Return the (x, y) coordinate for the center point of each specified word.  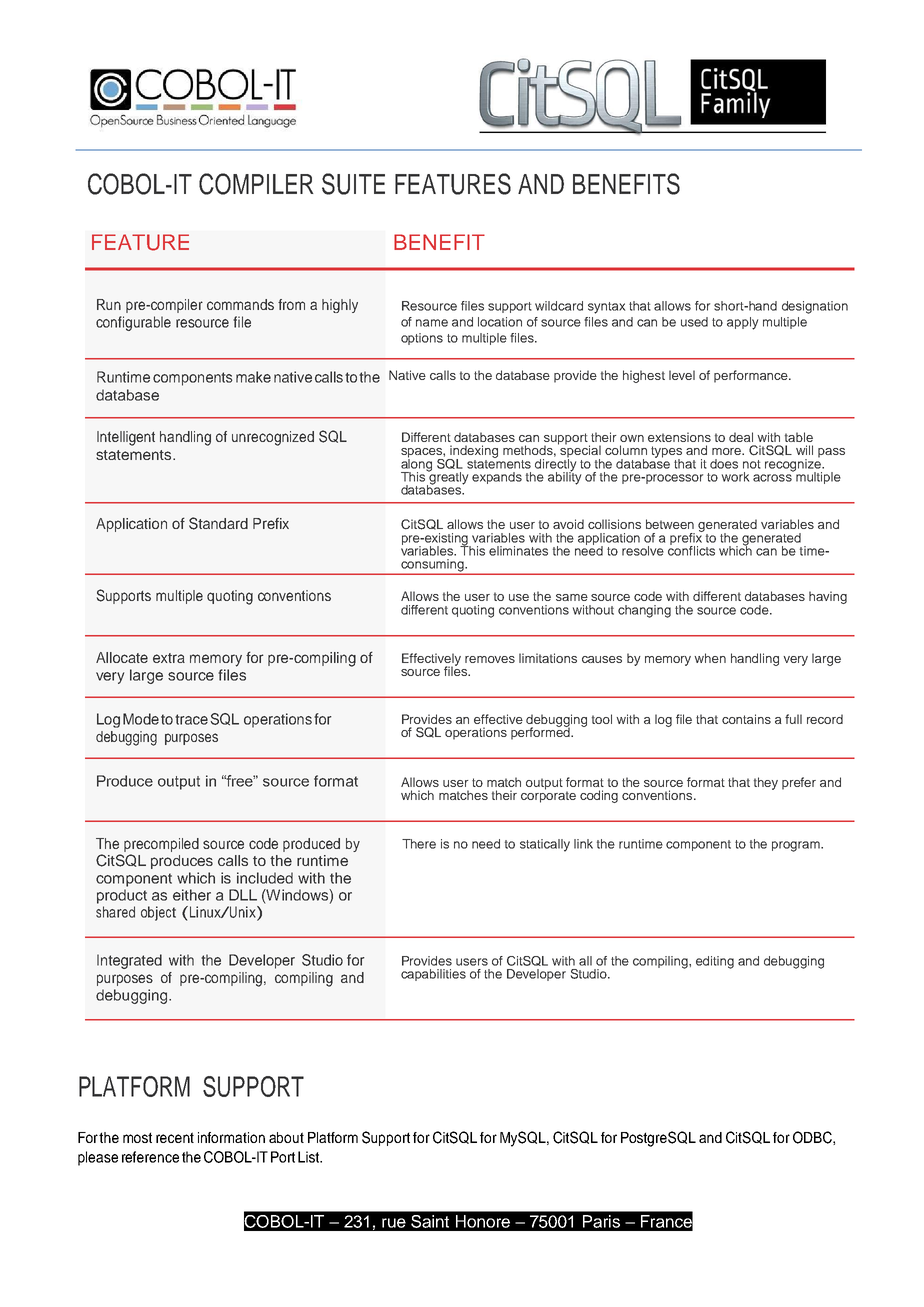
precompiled (161, 845)
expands (497, 478)
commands (240, 304)
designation (815, 307)
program (797, 846)
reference (150, 1157)
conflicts (691, 549)
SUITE (353, 184)
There (419, 844)
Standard (218, 523)
